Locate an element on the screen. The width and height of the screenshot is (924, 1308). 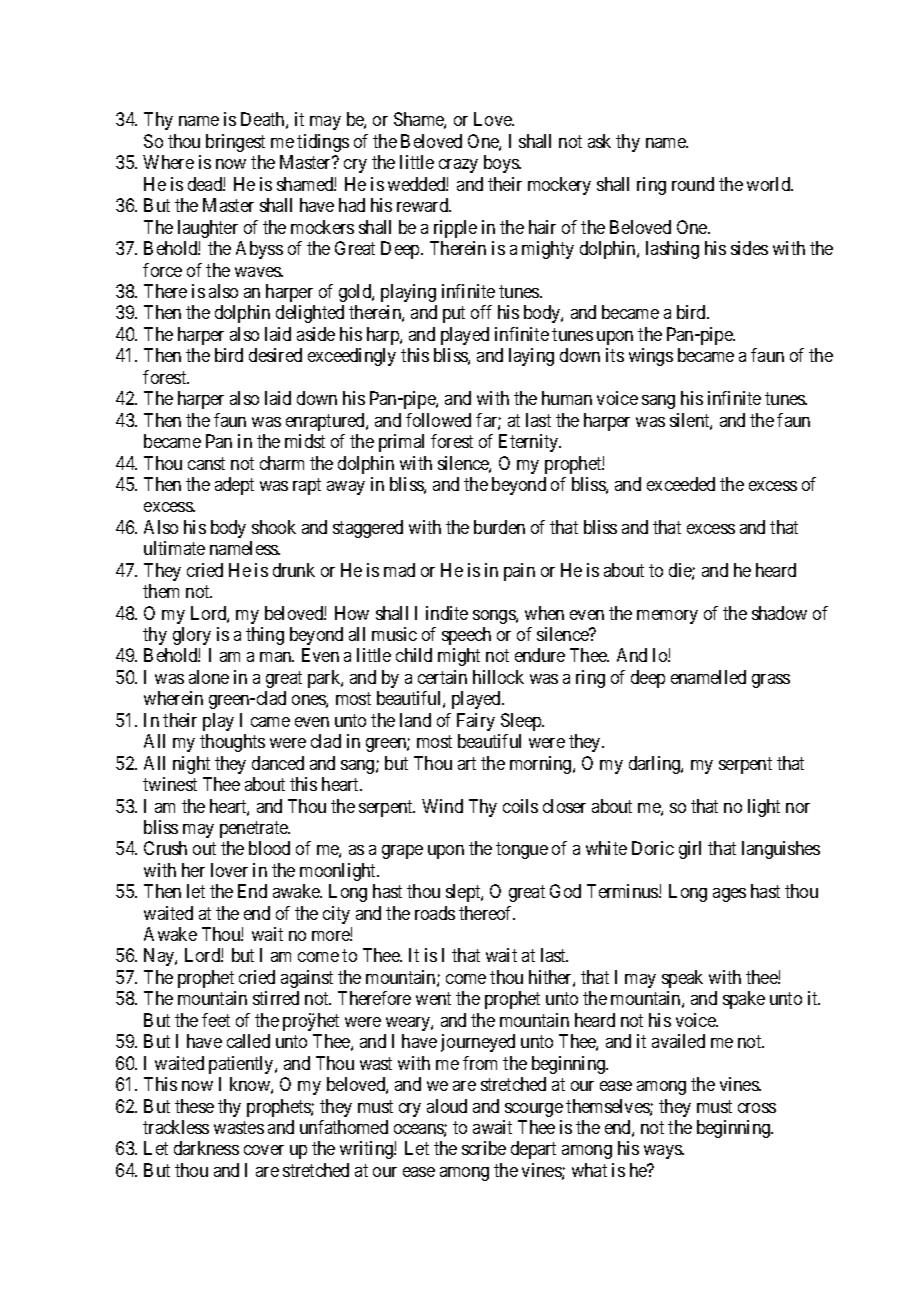
grass is located at coordinates (771, 681).
